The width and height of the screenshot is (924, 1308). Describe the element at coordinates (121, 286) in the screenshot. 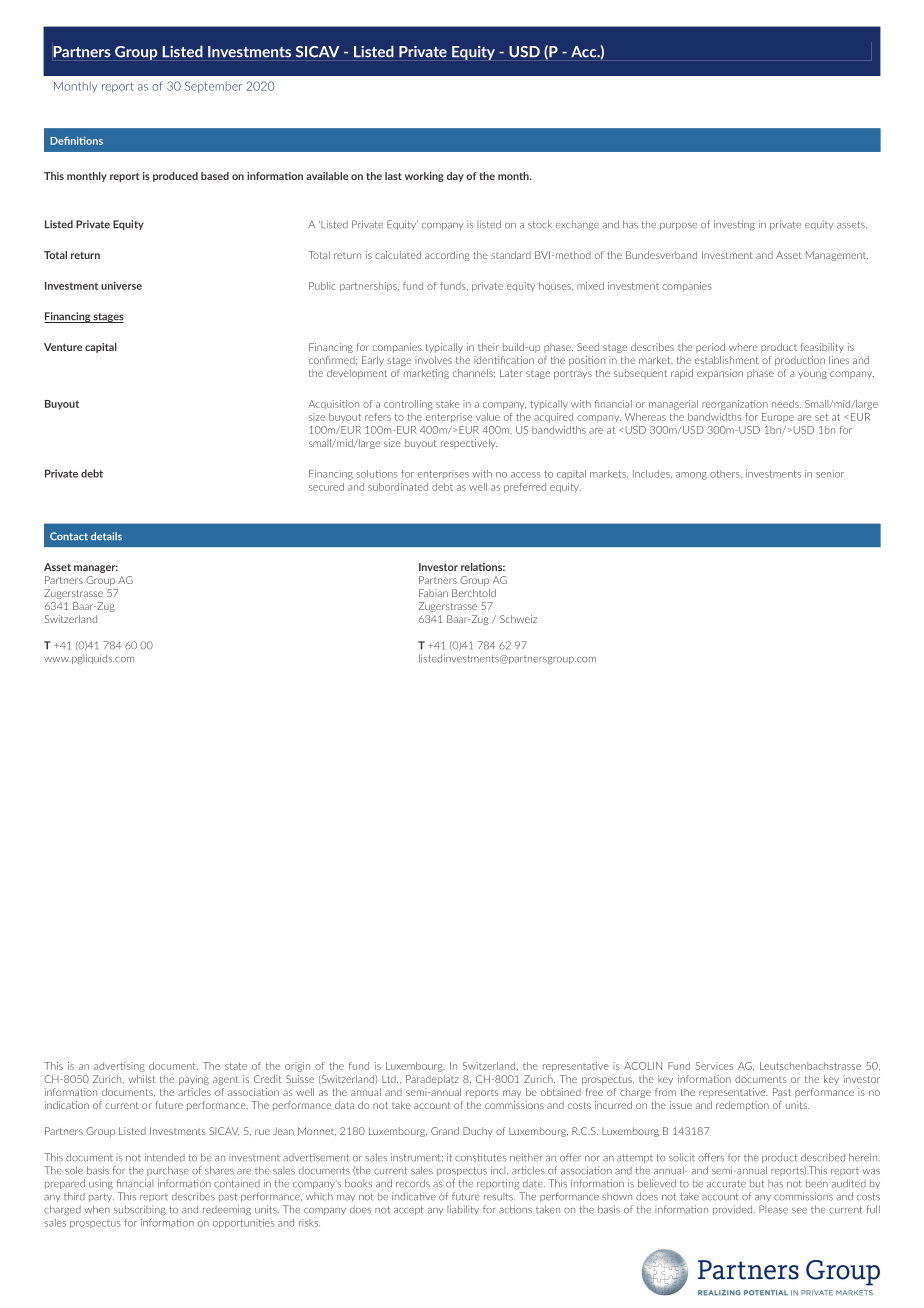

I see `universe` at that location.
